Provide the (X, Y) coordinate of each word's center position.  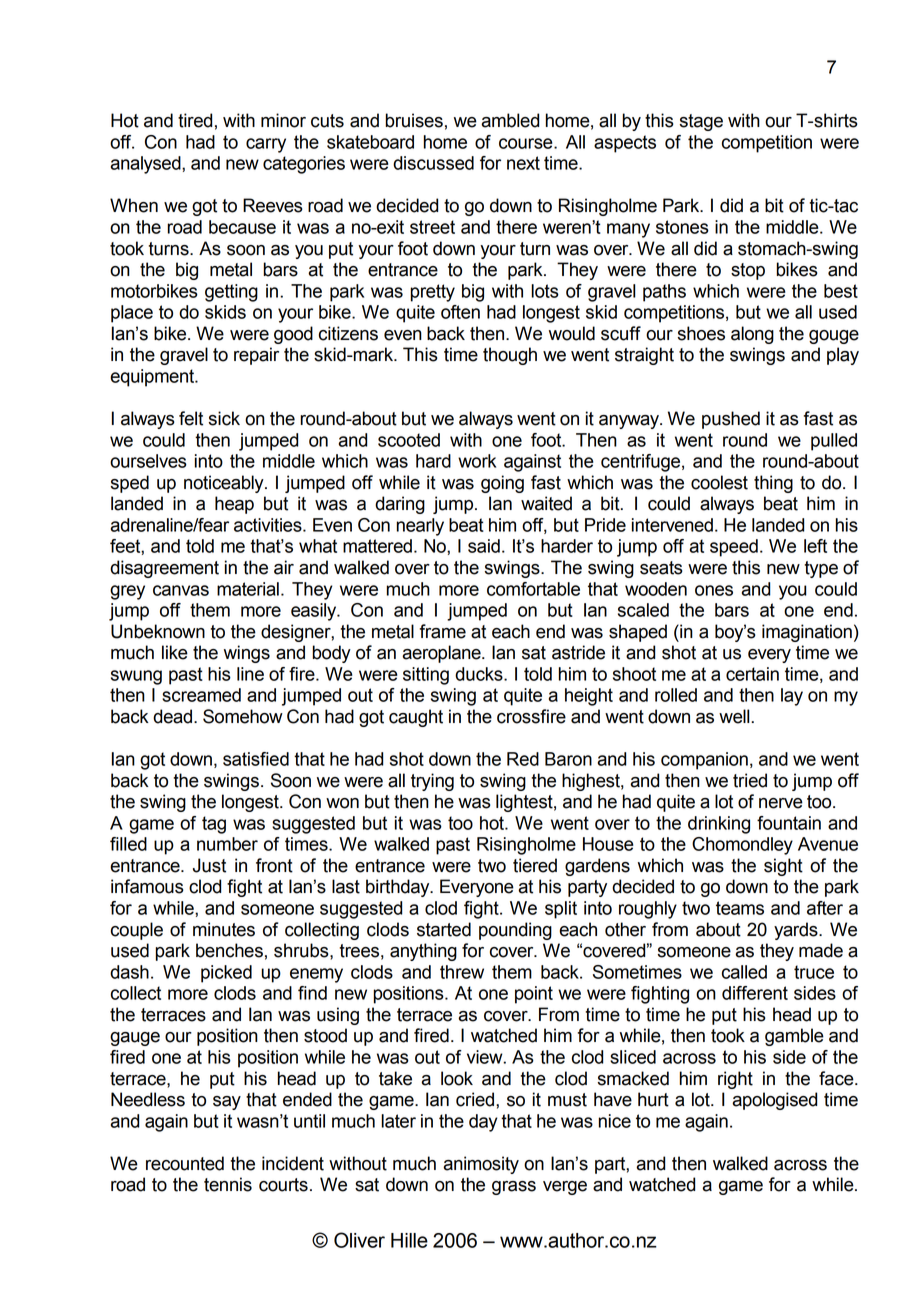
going (502, 484)
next (523, 163)
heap (234, 505)
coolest (719, 482)
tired (195, 120)
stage (701, 122)
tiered (535, 865)
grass (514, 1188)
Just (209, 865)
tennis (228, 1184)
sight (783, 867)
